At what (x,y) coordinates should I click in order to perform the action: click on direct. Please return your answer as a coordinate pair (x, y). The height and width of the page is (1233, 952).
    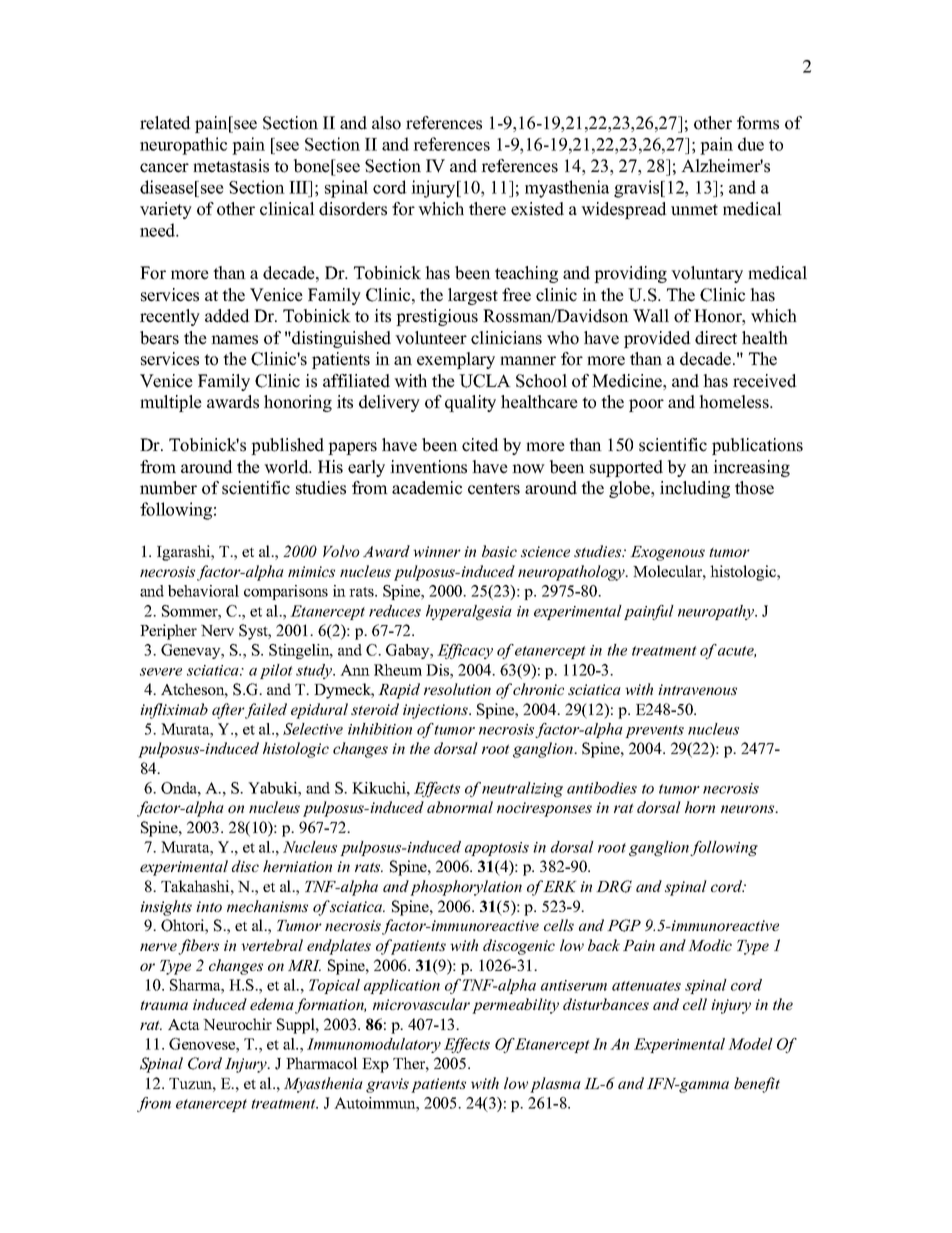
    Looking at the image, I should click on (716, 338).
